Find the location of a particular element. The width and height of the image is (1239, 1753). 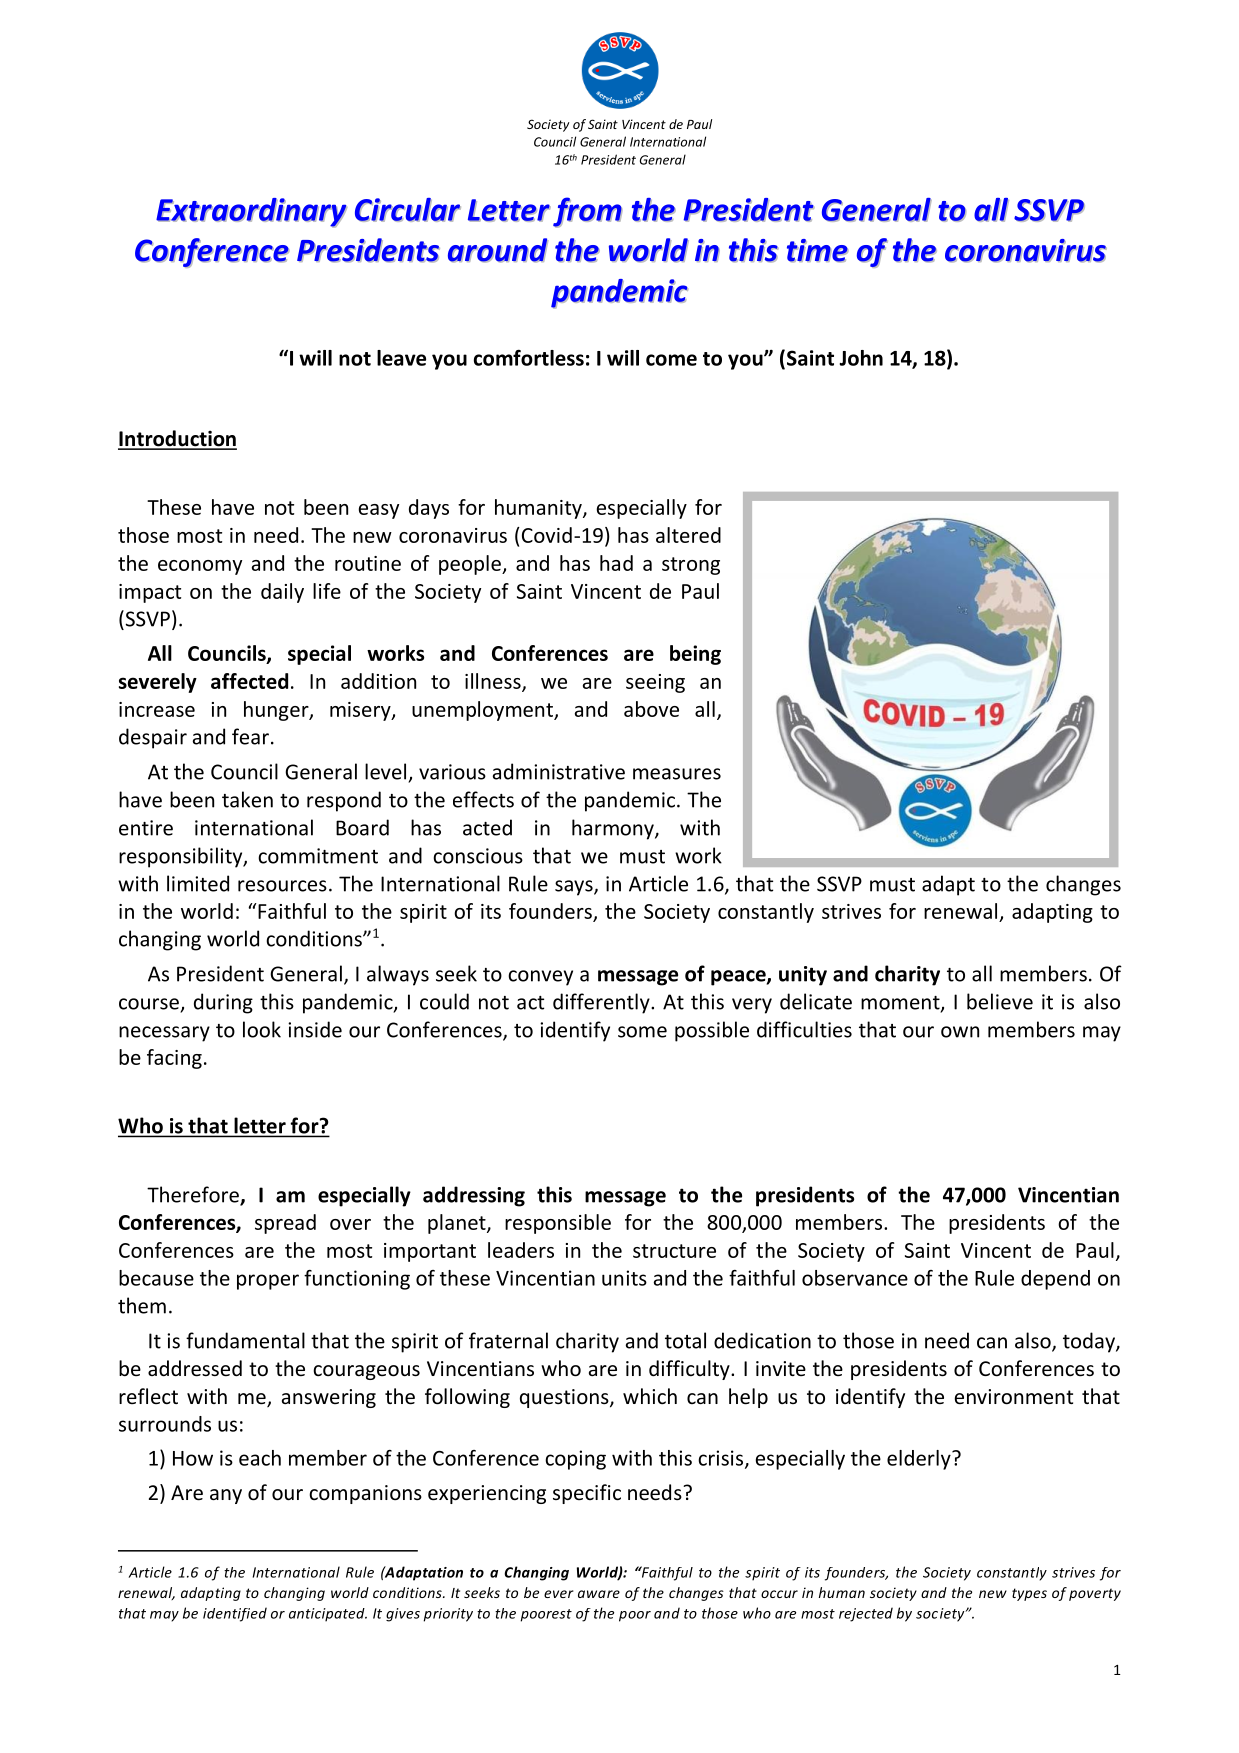

depend is located at coordinates (1055, 1280).
